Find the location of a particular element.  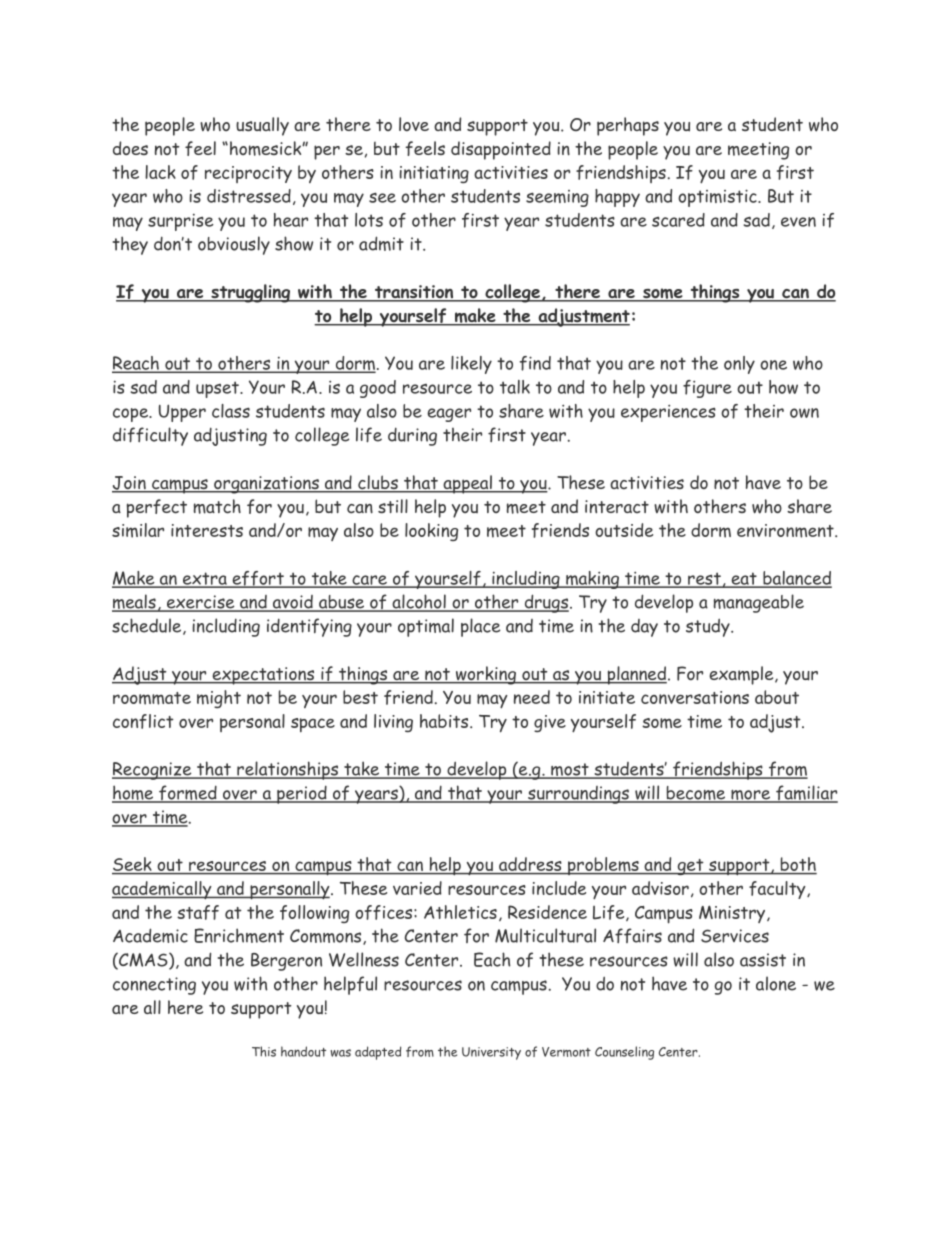

optimistic is located at coordinates (718, 198).
